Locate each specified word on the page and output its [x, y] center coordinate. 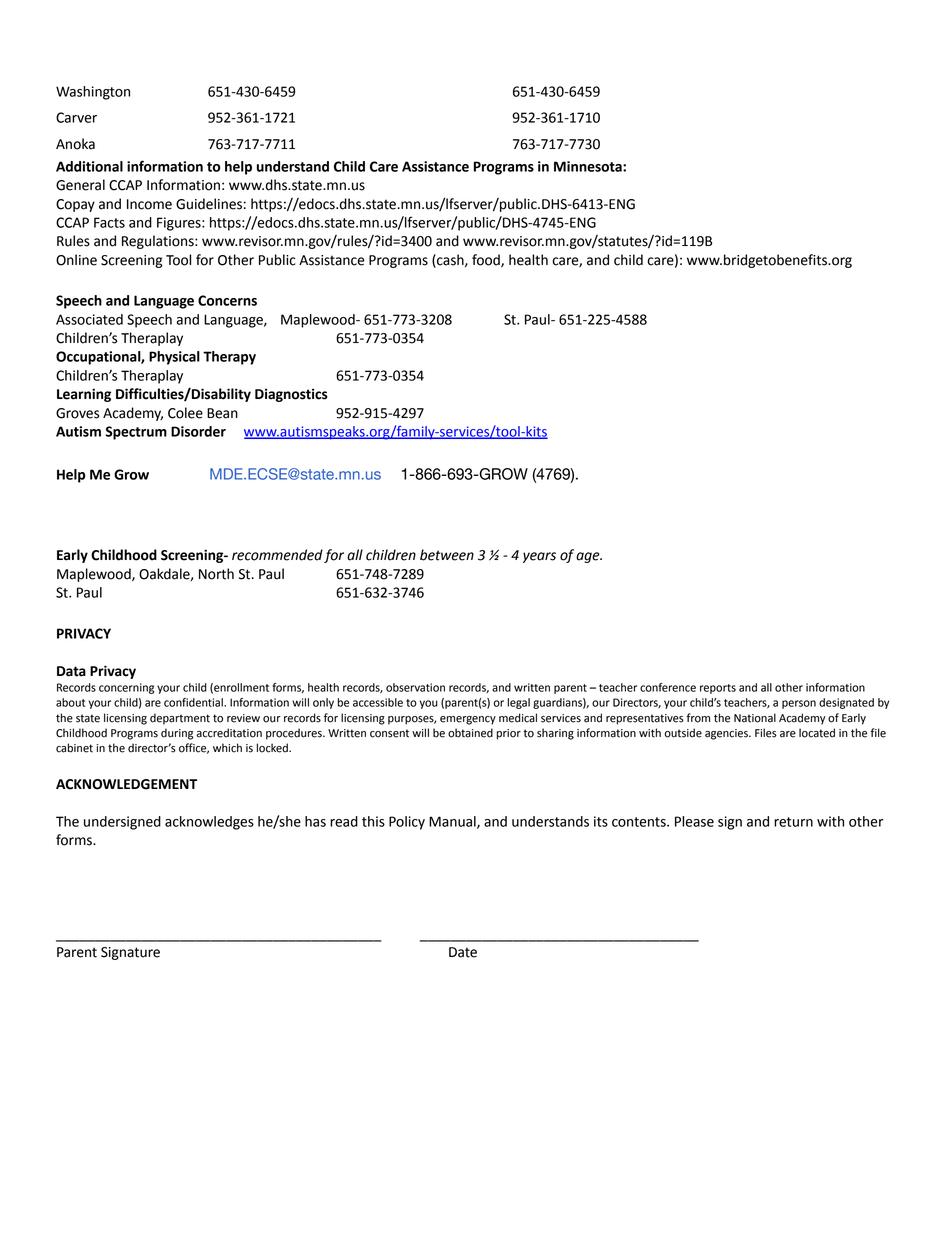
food [487, 260]
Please [694, 821]
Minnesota [589, 166]
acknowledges [209, 823]
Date [463, 952]
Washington [93, 93]
